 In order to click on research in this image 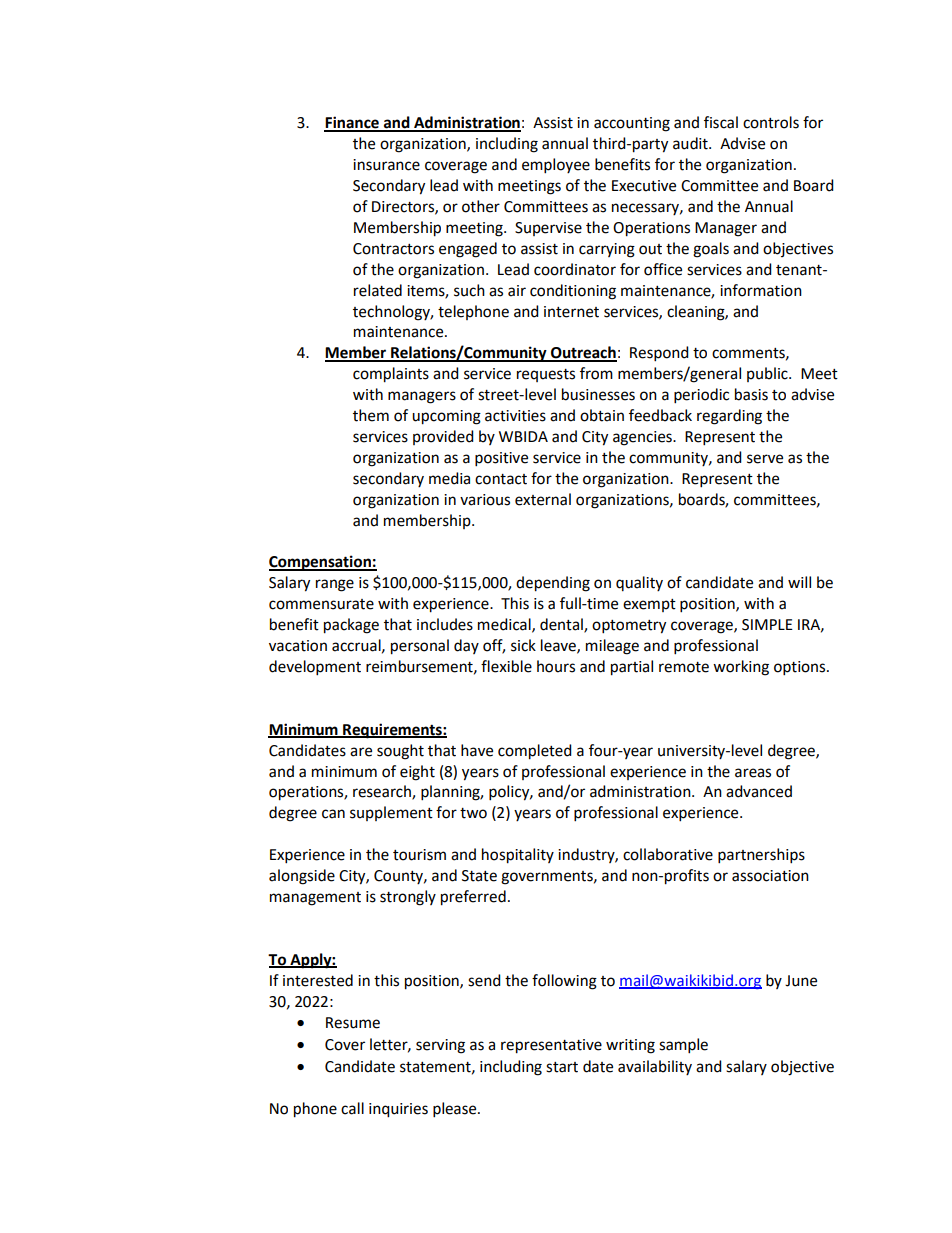, I will do `click(383, 792)`.
